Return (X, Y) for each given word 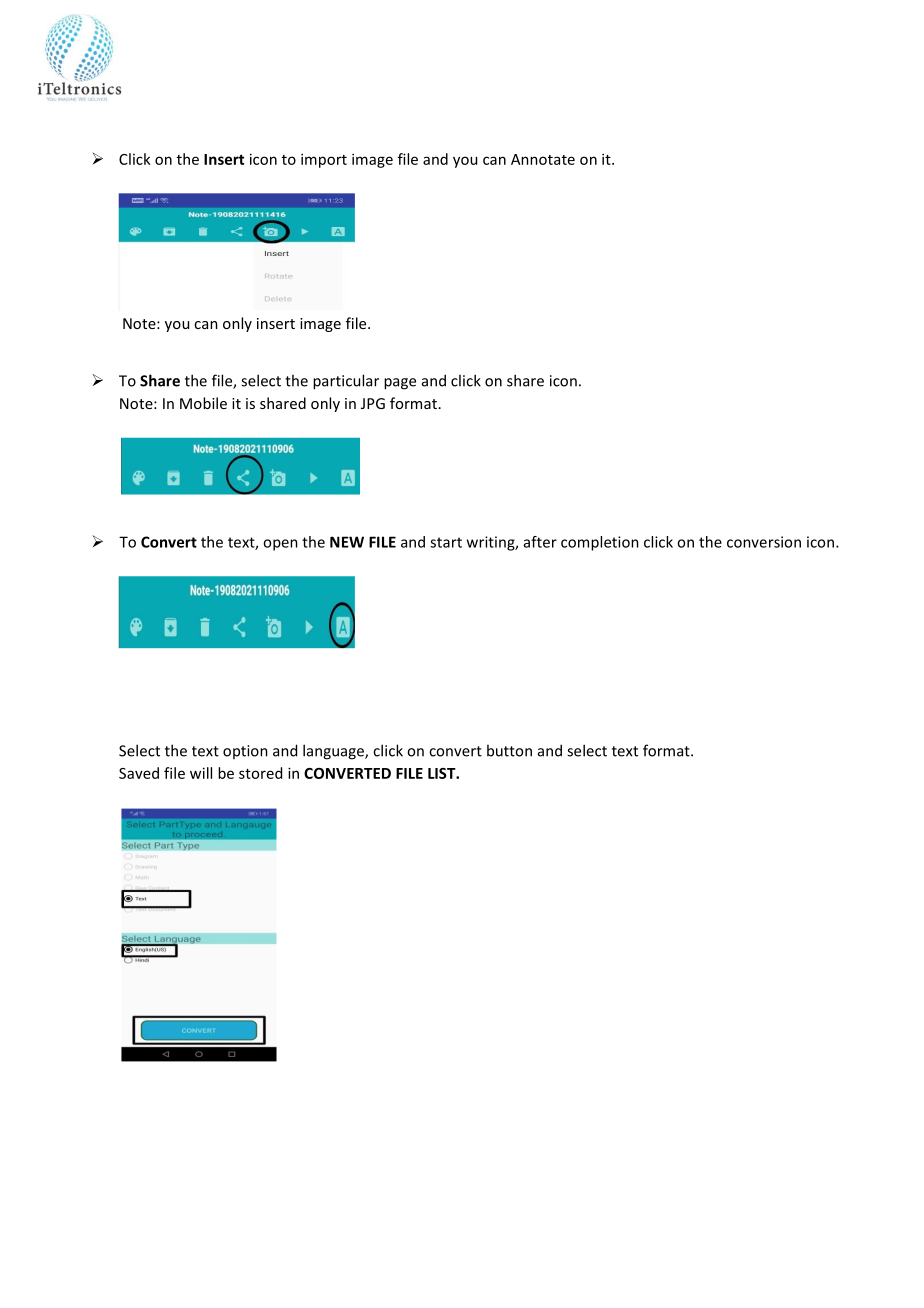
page (400, 384)
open (280, 545)
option (245, 752)
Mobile (203, 403)
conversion (764, 542)
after (540, 542)
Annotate (543, 159)
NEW (347, 542)
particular (346, 382)
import (324, 160)
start (446, 542)
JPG (373, 403)
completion (600, 543)
